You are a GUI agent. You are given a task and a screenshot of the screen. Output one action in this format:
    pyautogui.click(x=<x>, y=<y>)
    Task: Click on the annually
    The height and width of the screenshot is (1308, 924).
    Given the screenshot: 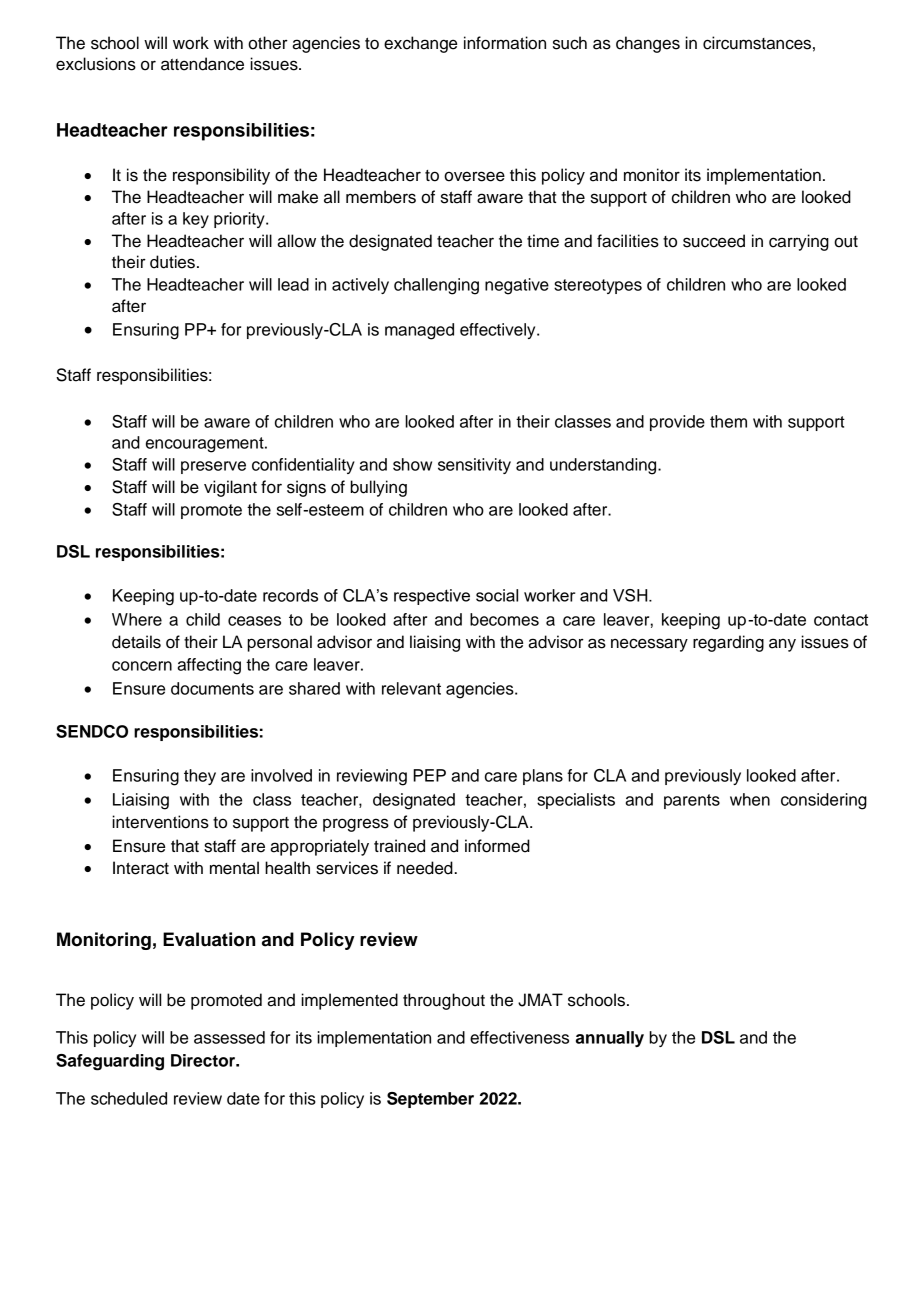 What is the action you would take?
    pyautogui.click(x=610, y=1039)
